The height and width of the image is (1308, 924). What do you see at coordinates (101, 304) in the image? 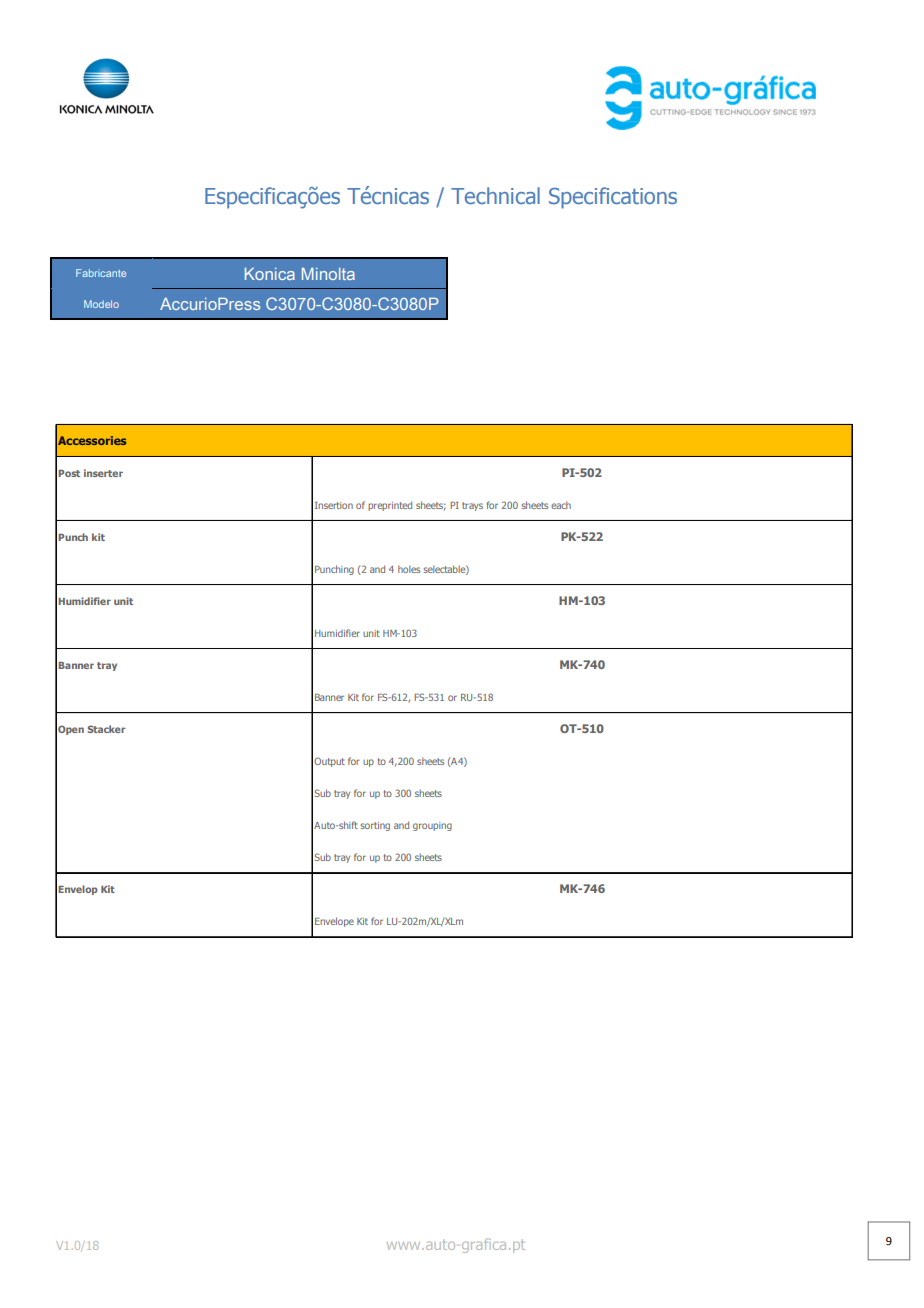
I see `Modelo` at bounding box center [101, 304].
